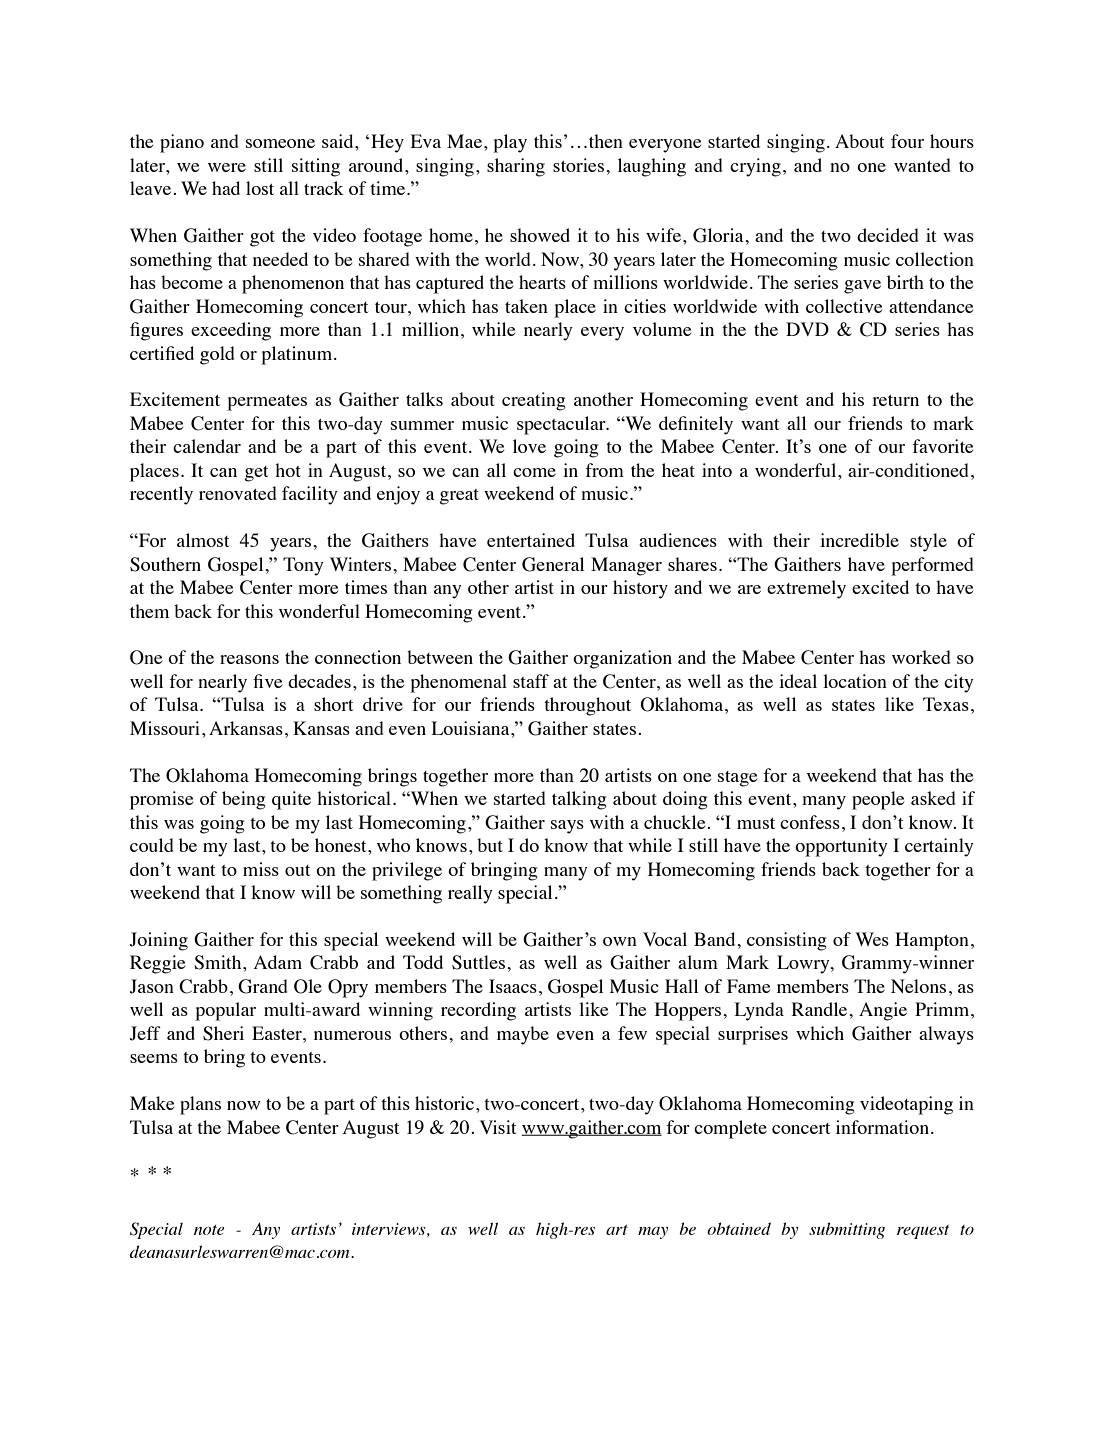 This image has width=1104, height=1429. What do you see at coordinates (578, 165) in the image?
I see `stories` at bounding box center [578, 165].
